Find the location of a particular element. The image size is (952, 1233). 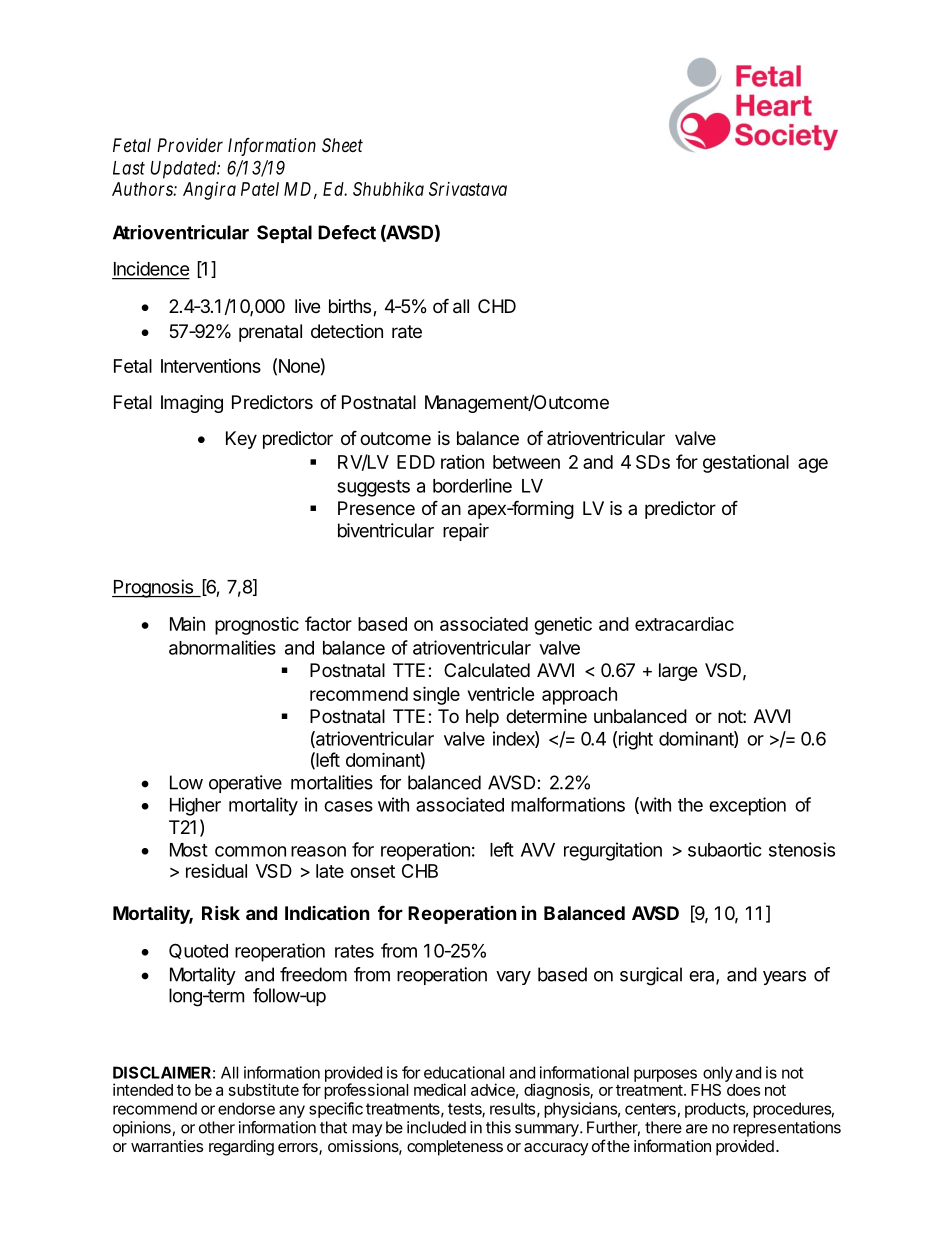

included is located at coordinates (436, 1127).
